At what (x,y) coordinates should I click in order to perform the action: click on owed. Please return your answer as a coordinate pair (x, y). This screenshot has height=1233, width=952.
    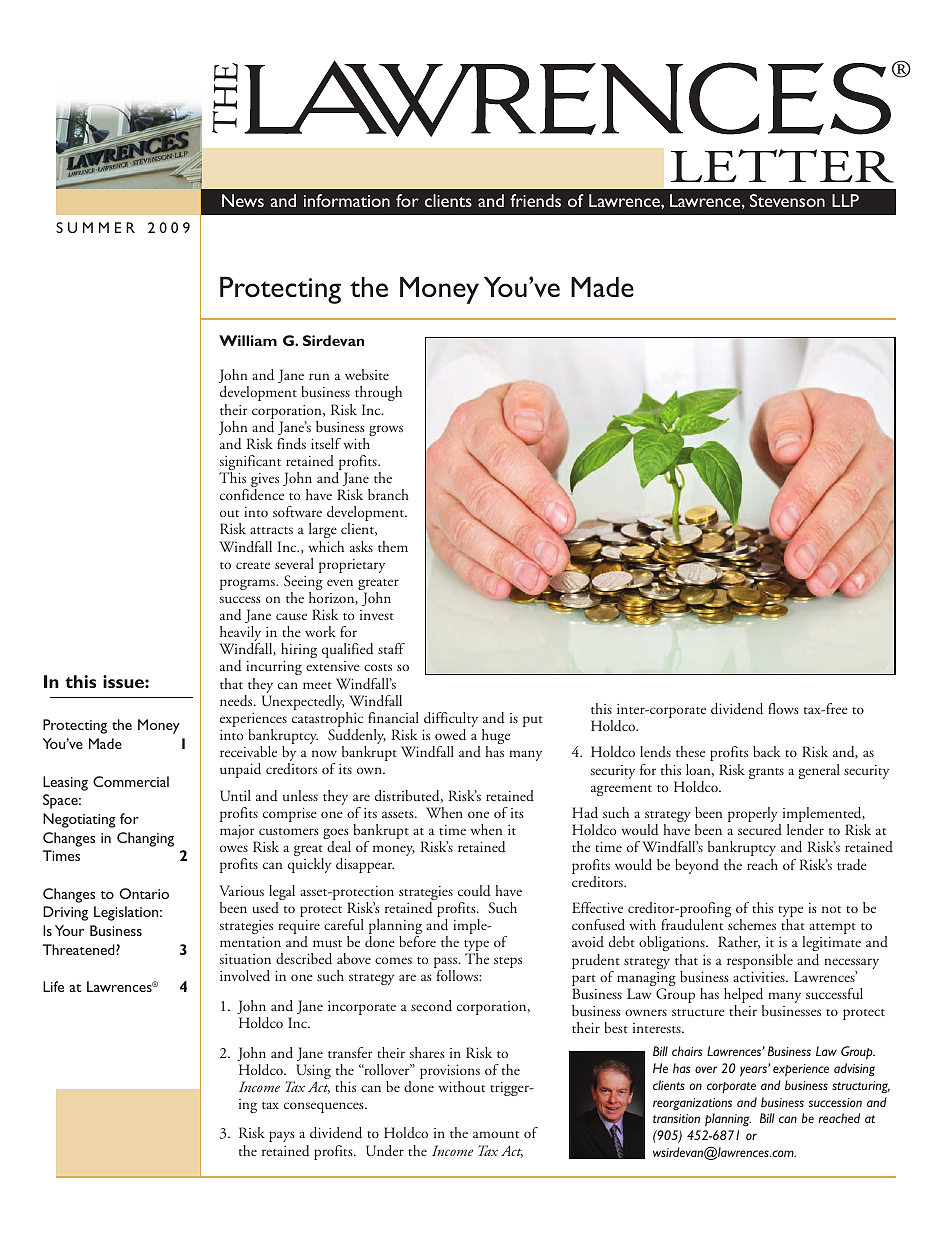
    Looking at the image, I should click on (450, 735).
